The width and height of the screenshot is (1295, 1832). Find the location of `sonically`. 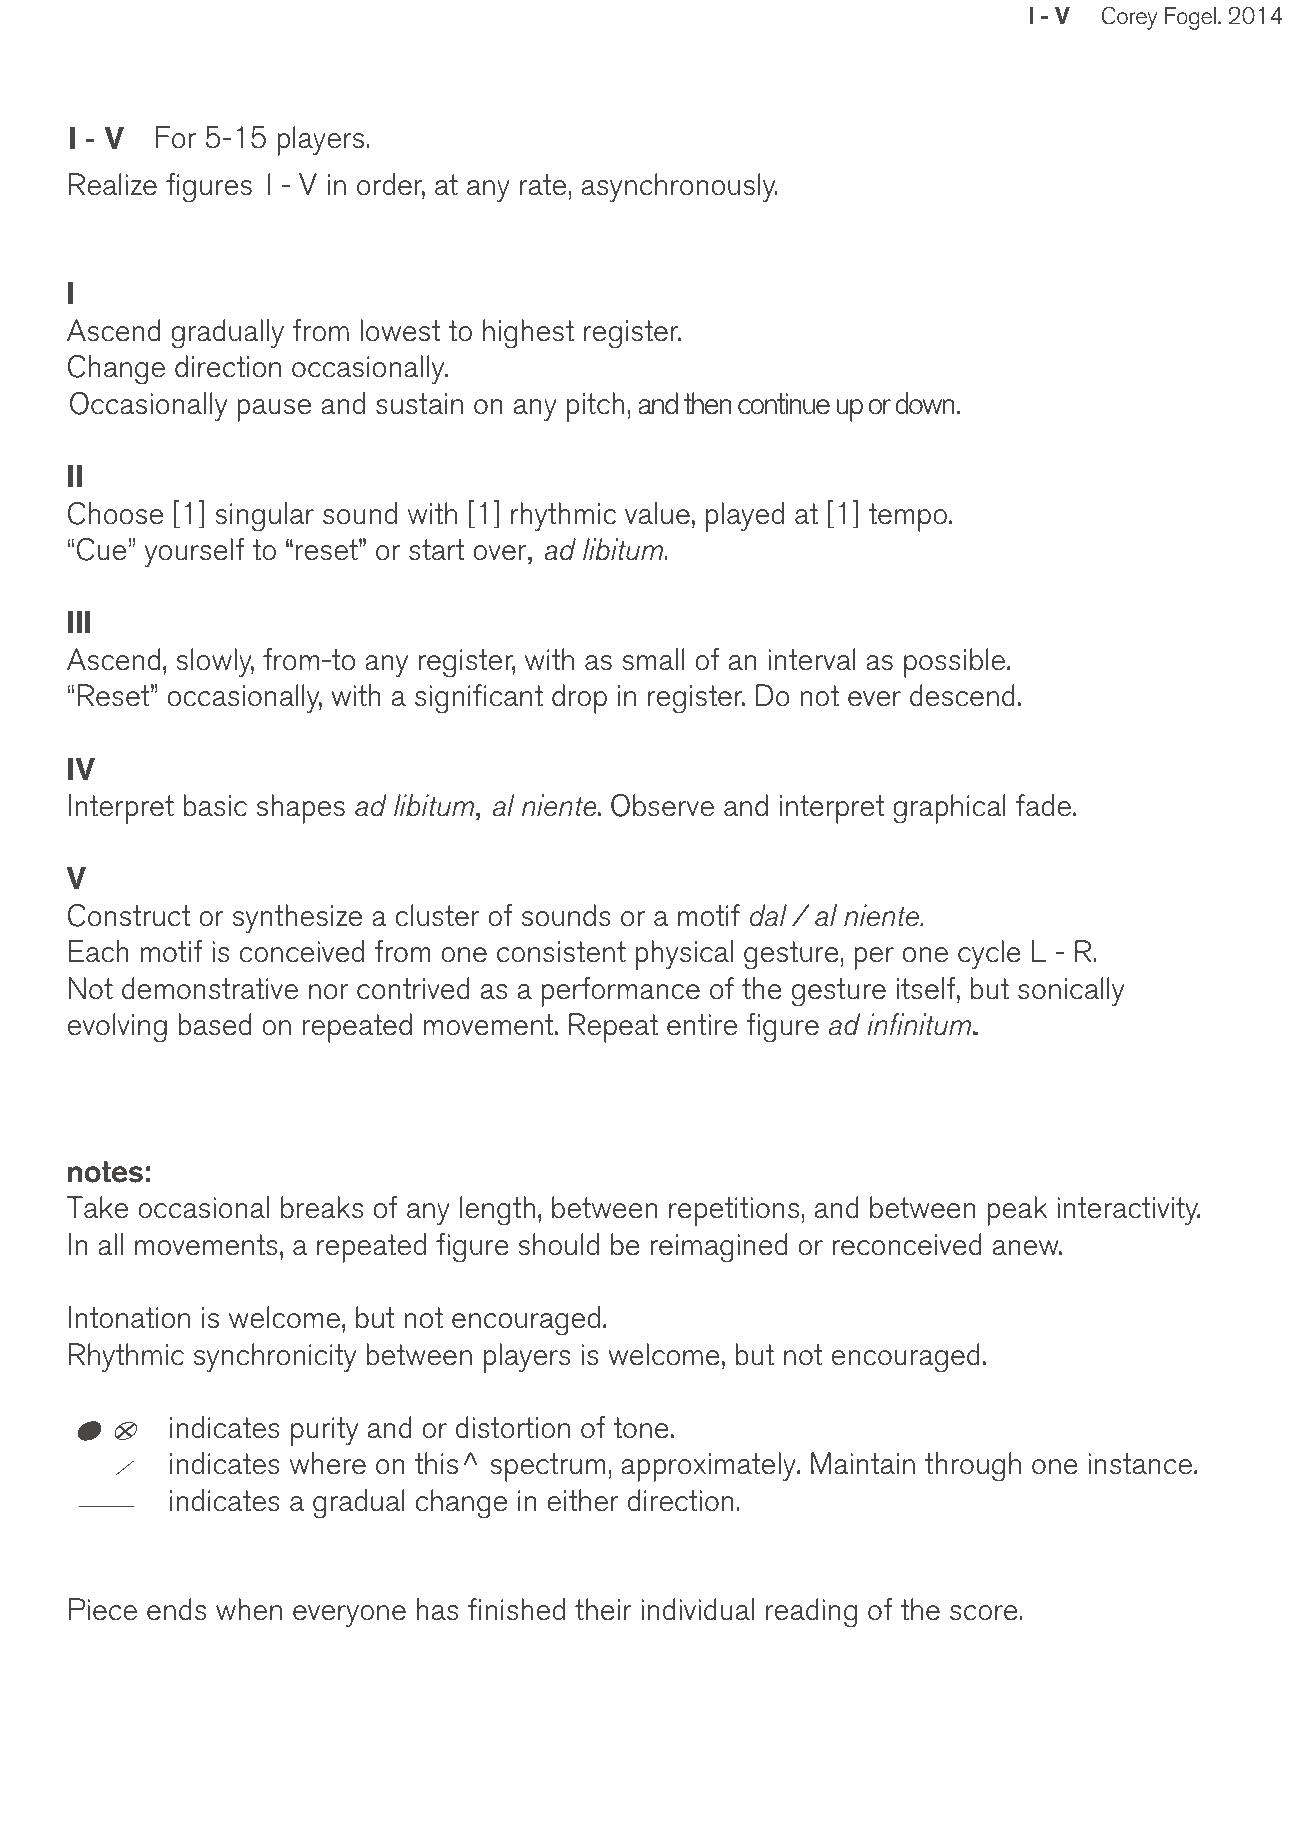

sonically is located at coordinates (1071, 992).
